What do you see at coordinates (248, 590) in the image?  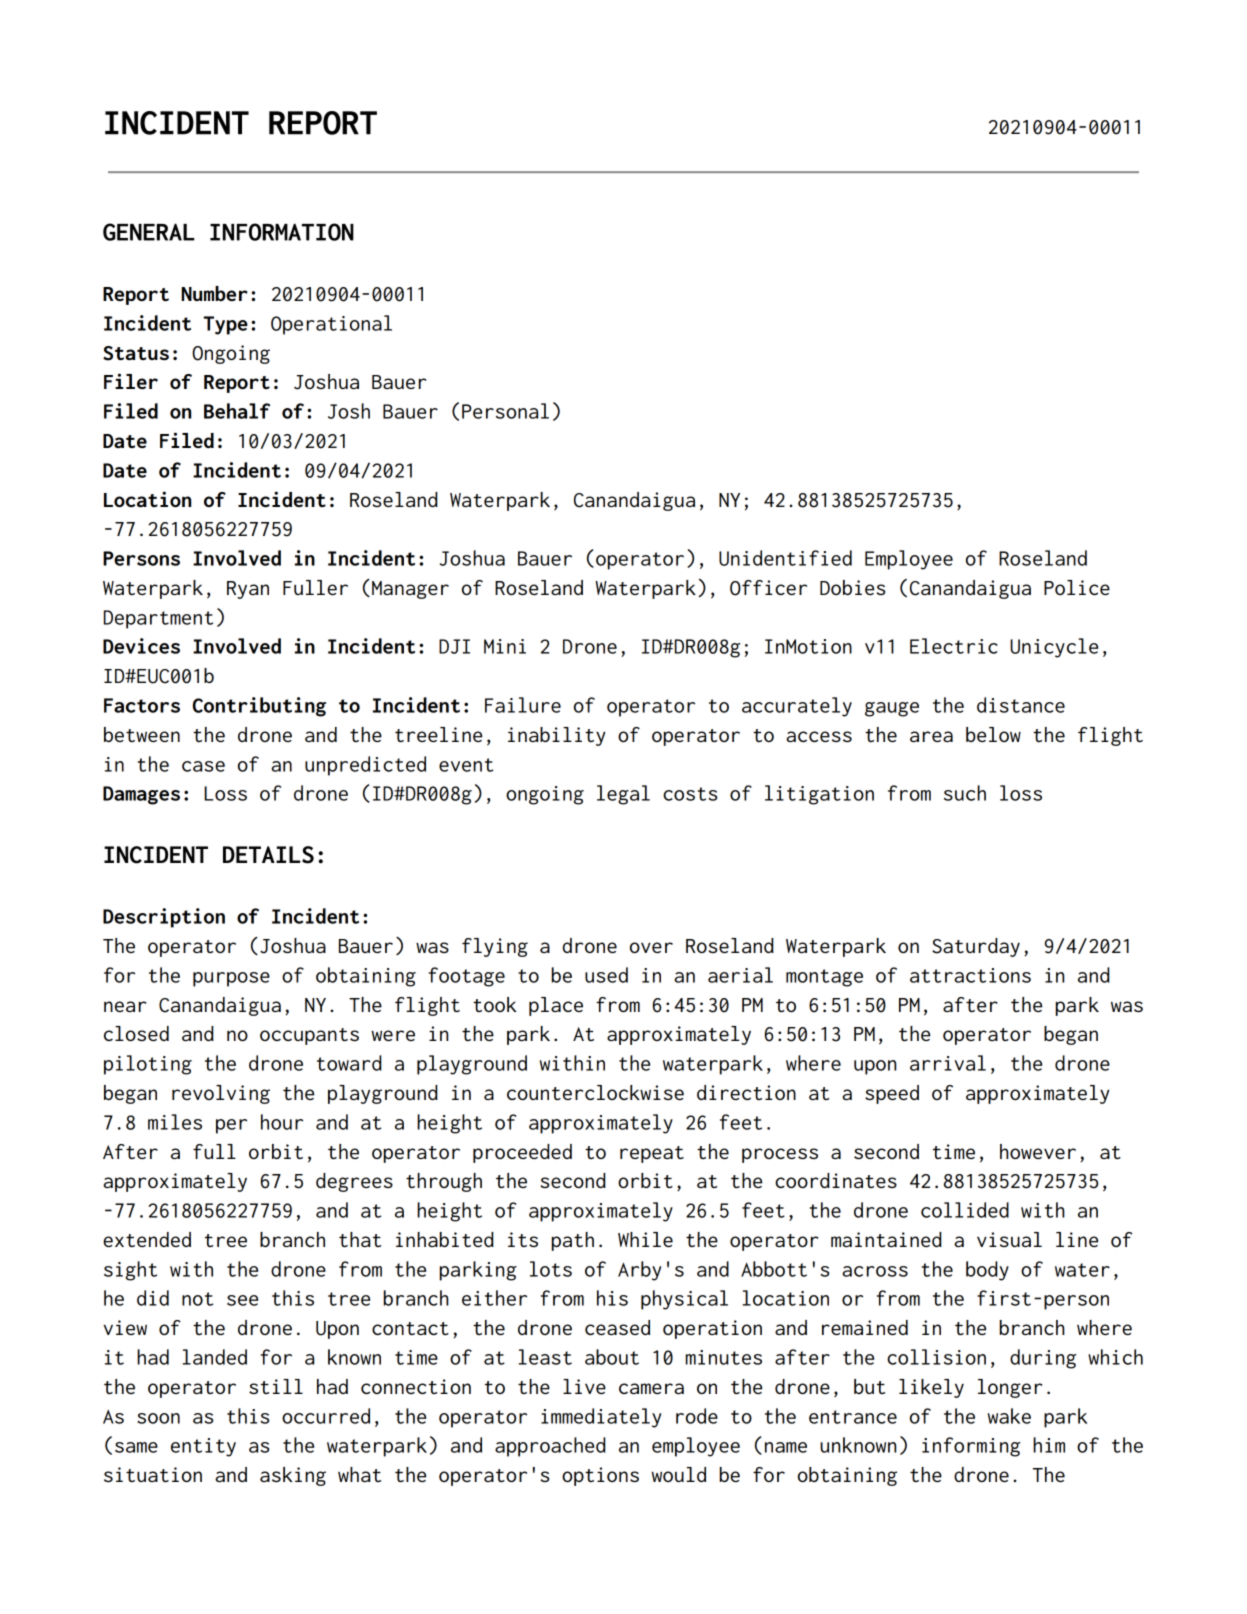 I see `Ryan` at bounding box center [248, 590].
